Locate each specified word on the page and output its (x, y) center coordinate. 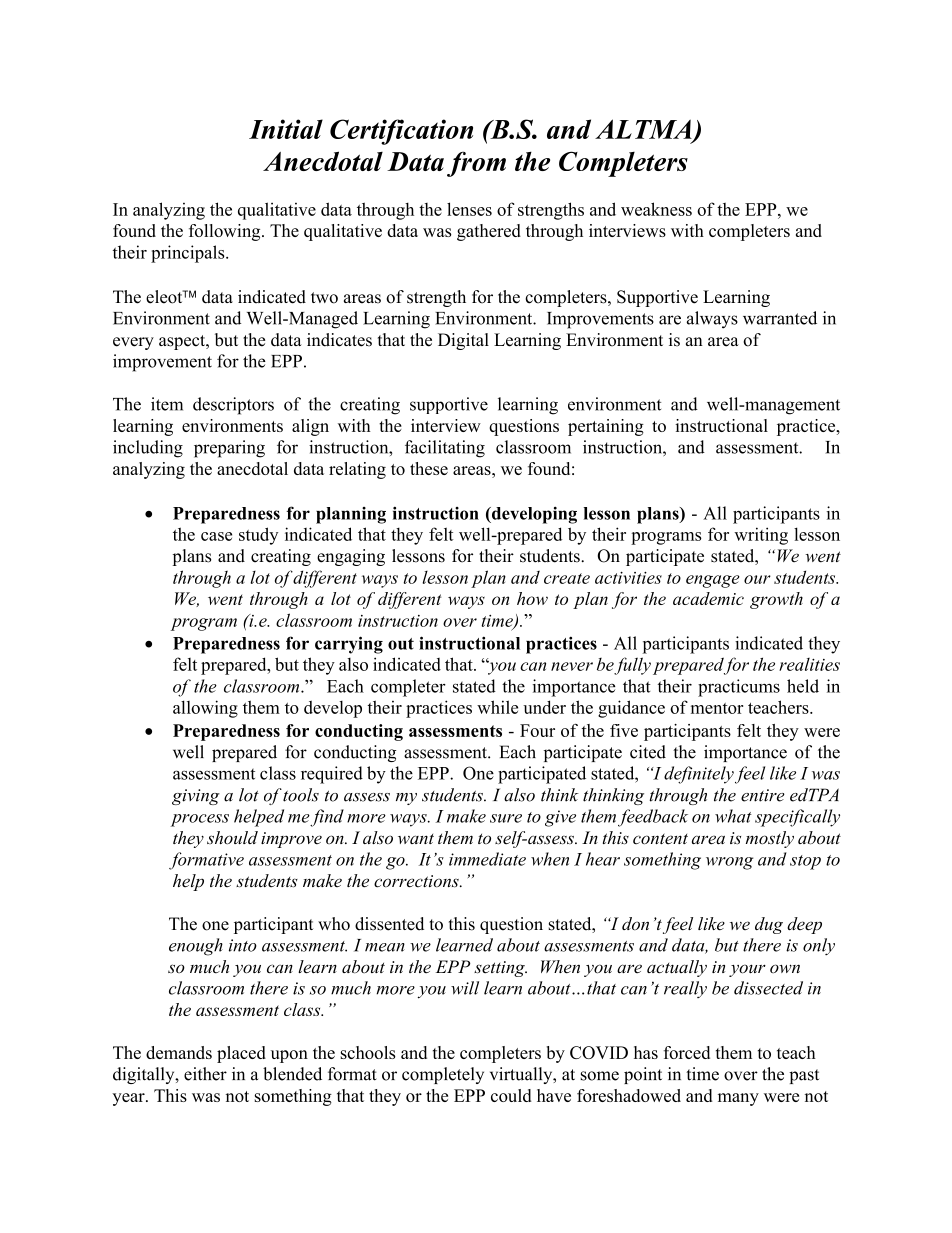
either (205, 1074)
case (216, 536)
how (532, 598)
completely (443, 1075)
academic (708, 598)
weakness (656, 209)
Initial (286, 129)
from (476, 164)
